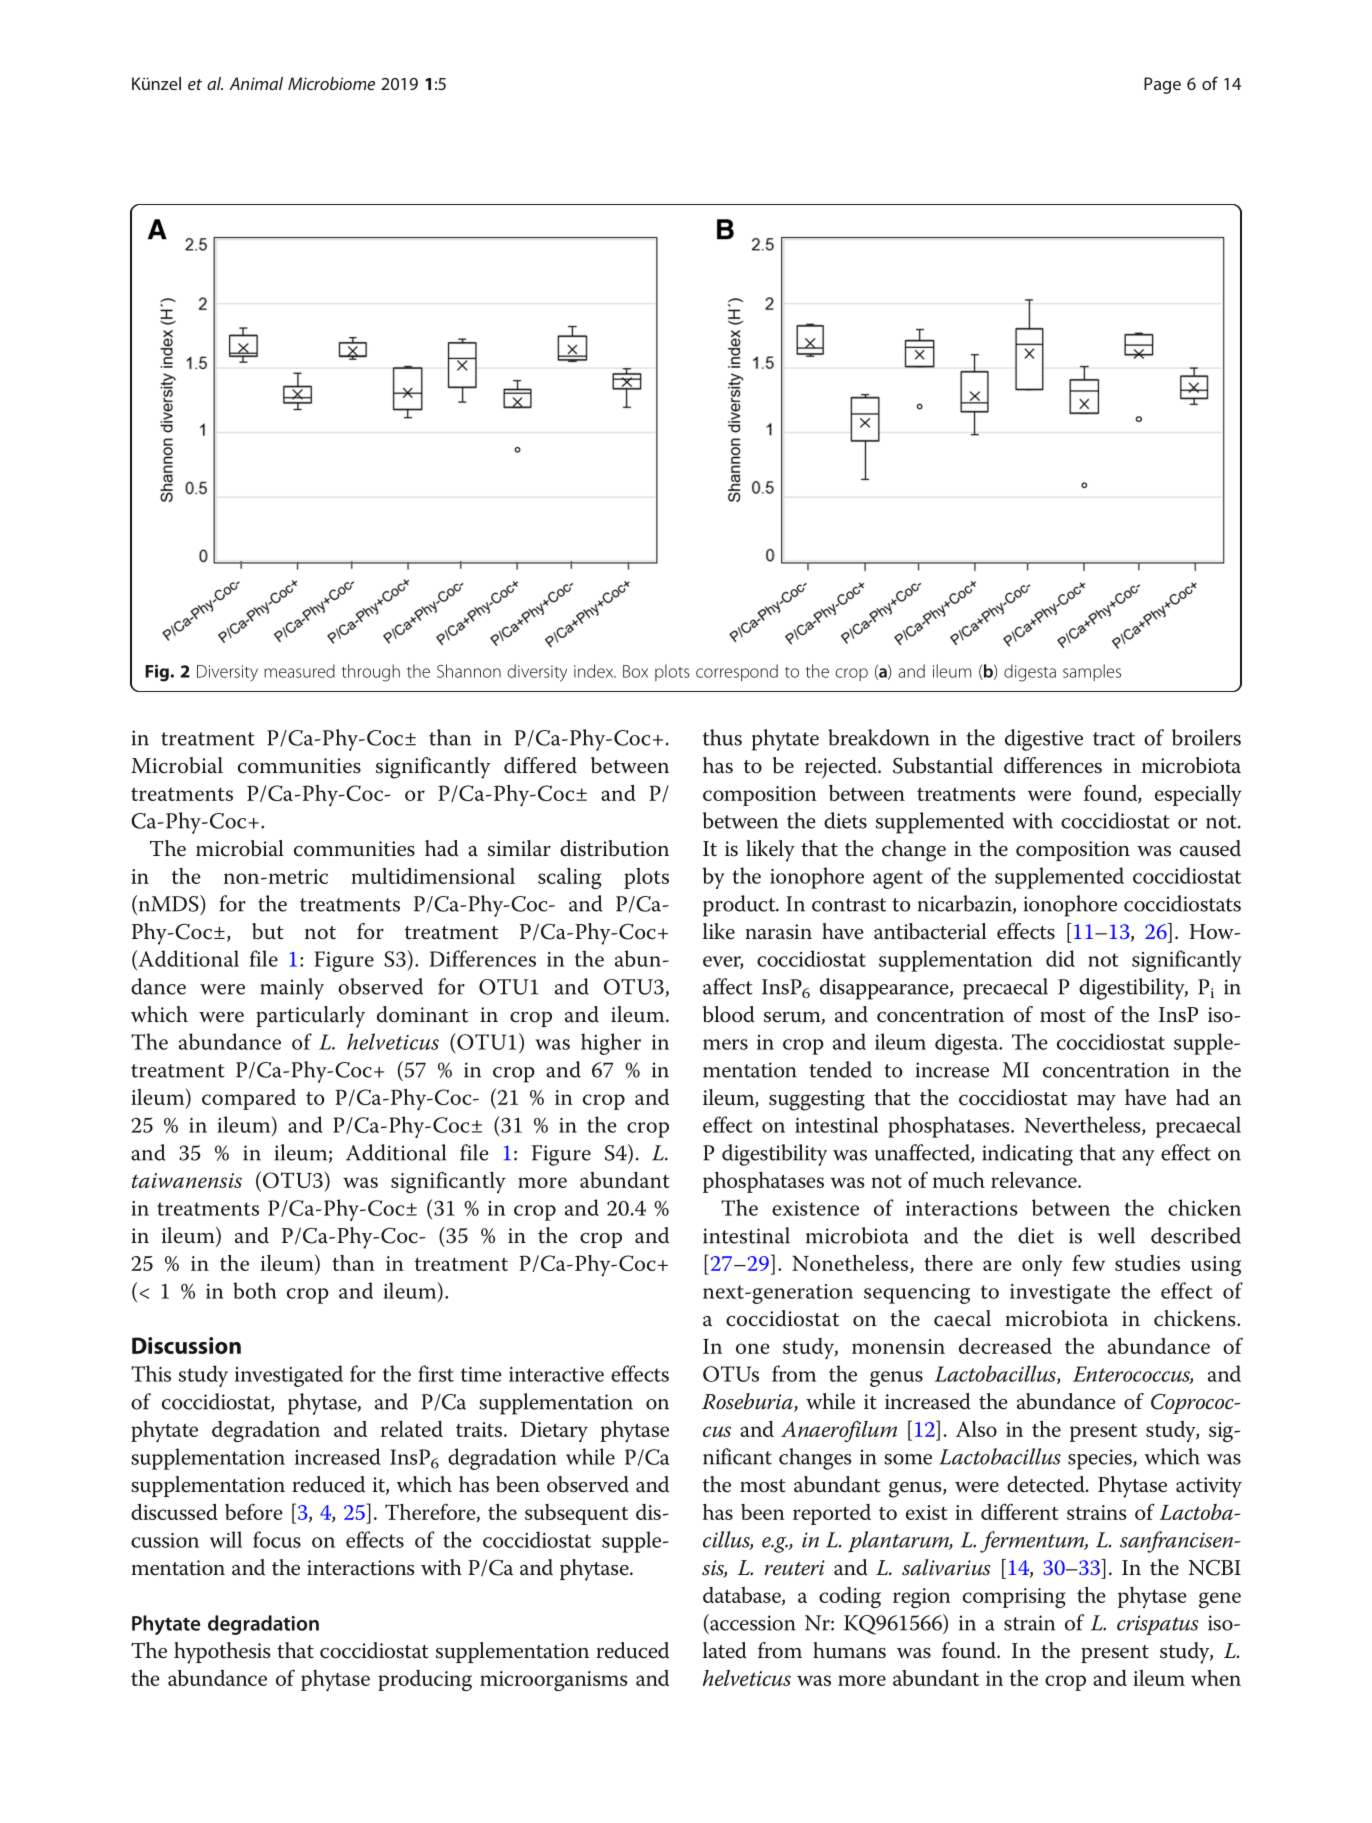 The height and width of the page is (1823, 1372). I want to click on Page, so click(1162, 85).
